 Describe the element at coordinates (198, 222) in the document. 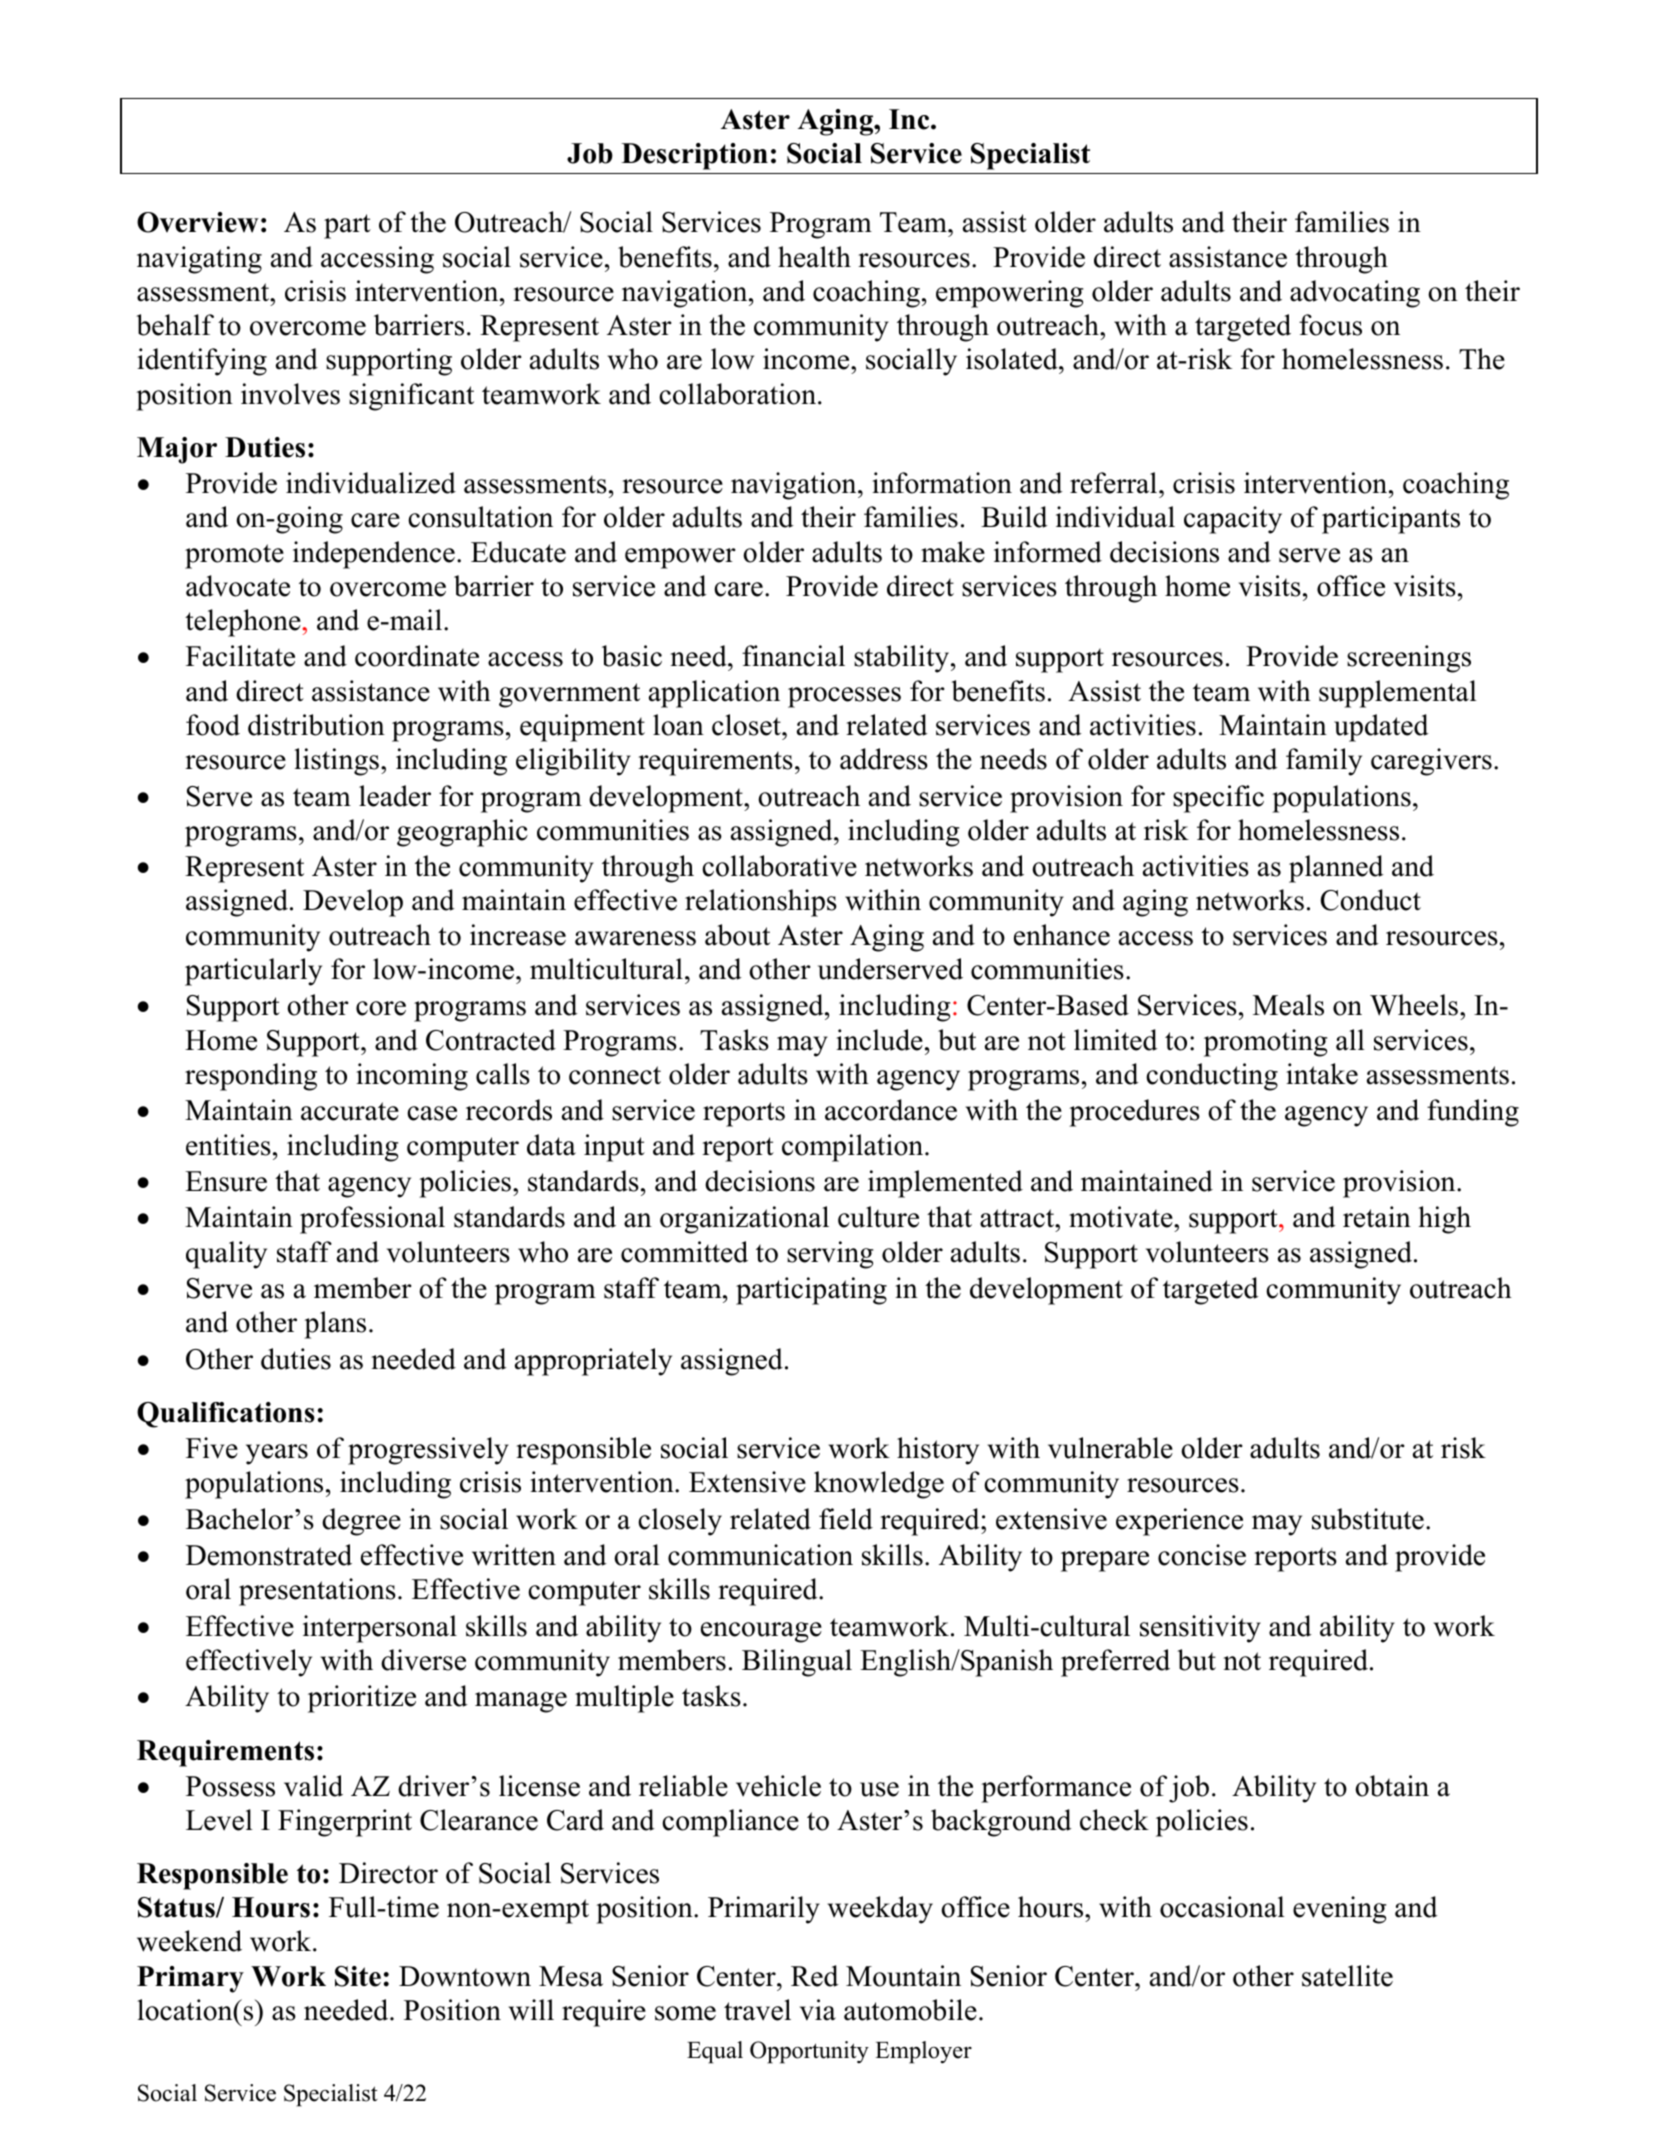

I see `Overview` at that location.
